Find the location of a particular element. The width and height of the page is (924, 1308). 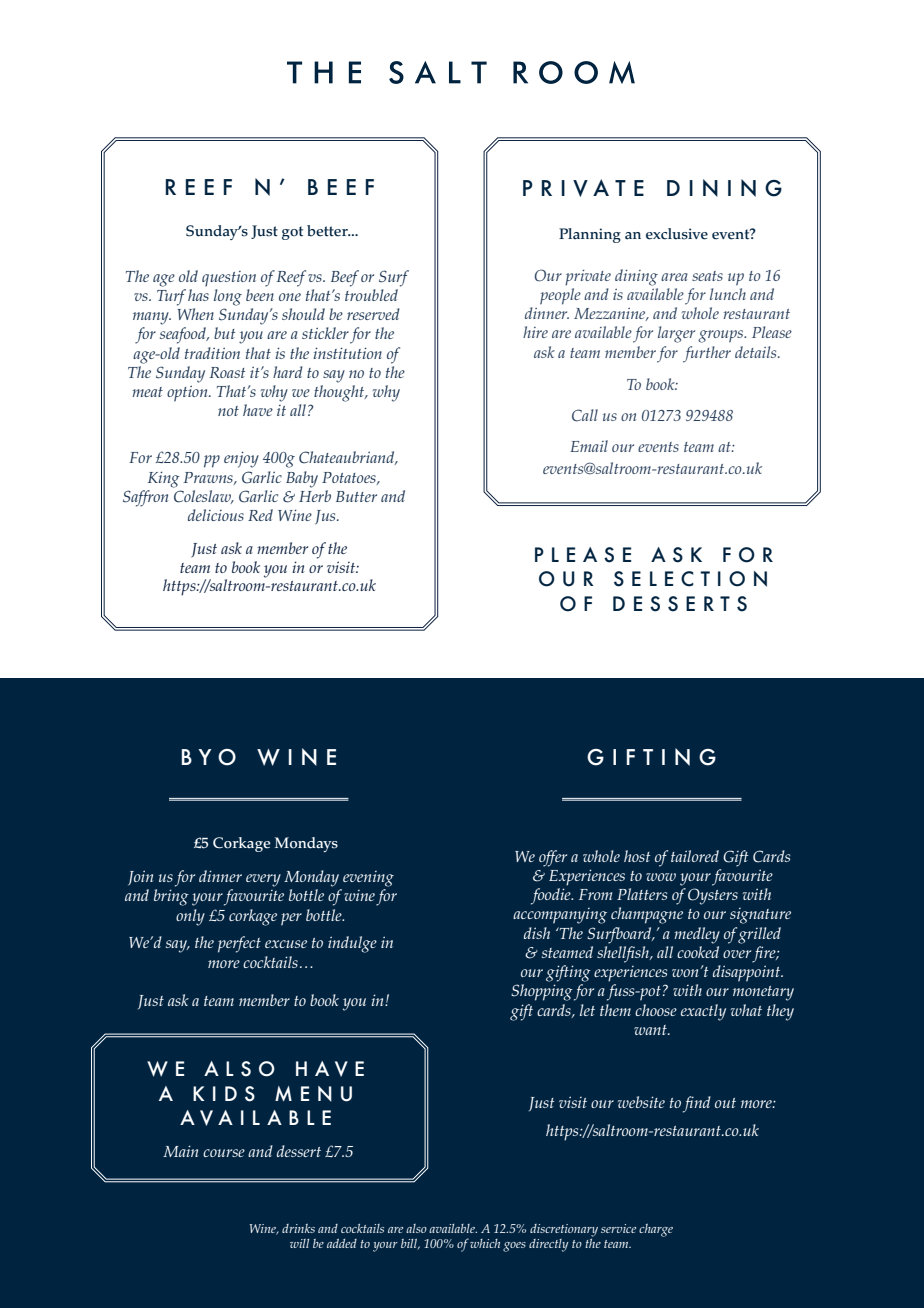

seats is located at coordinates (707, 276).
